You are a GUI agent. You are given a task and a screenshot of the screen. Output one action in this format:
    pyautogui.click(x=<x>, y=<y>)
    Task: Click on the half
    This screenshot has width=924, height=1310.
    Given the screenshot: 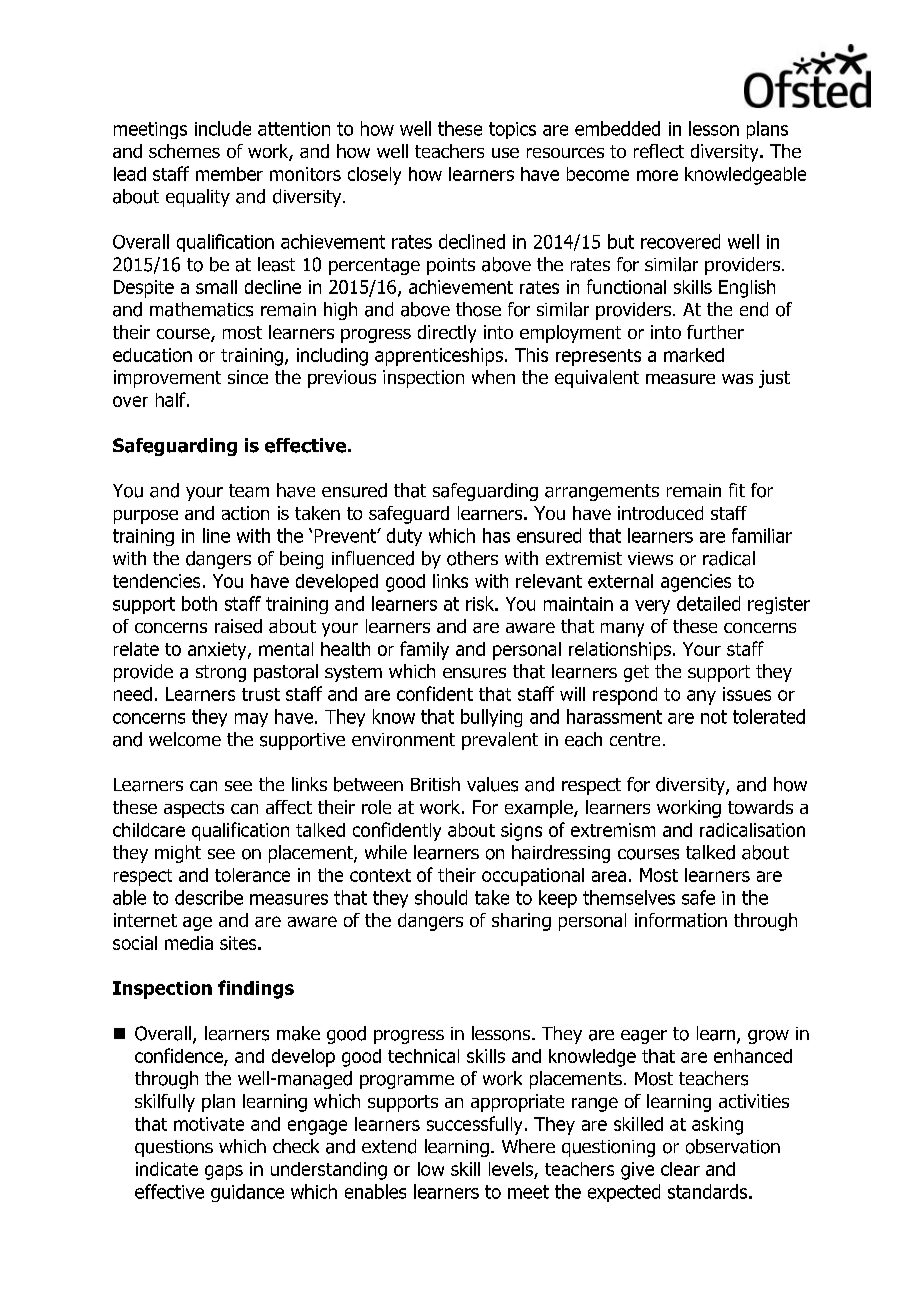 What is the action you would take?
    pyautogui.click(x=172, y=399)
